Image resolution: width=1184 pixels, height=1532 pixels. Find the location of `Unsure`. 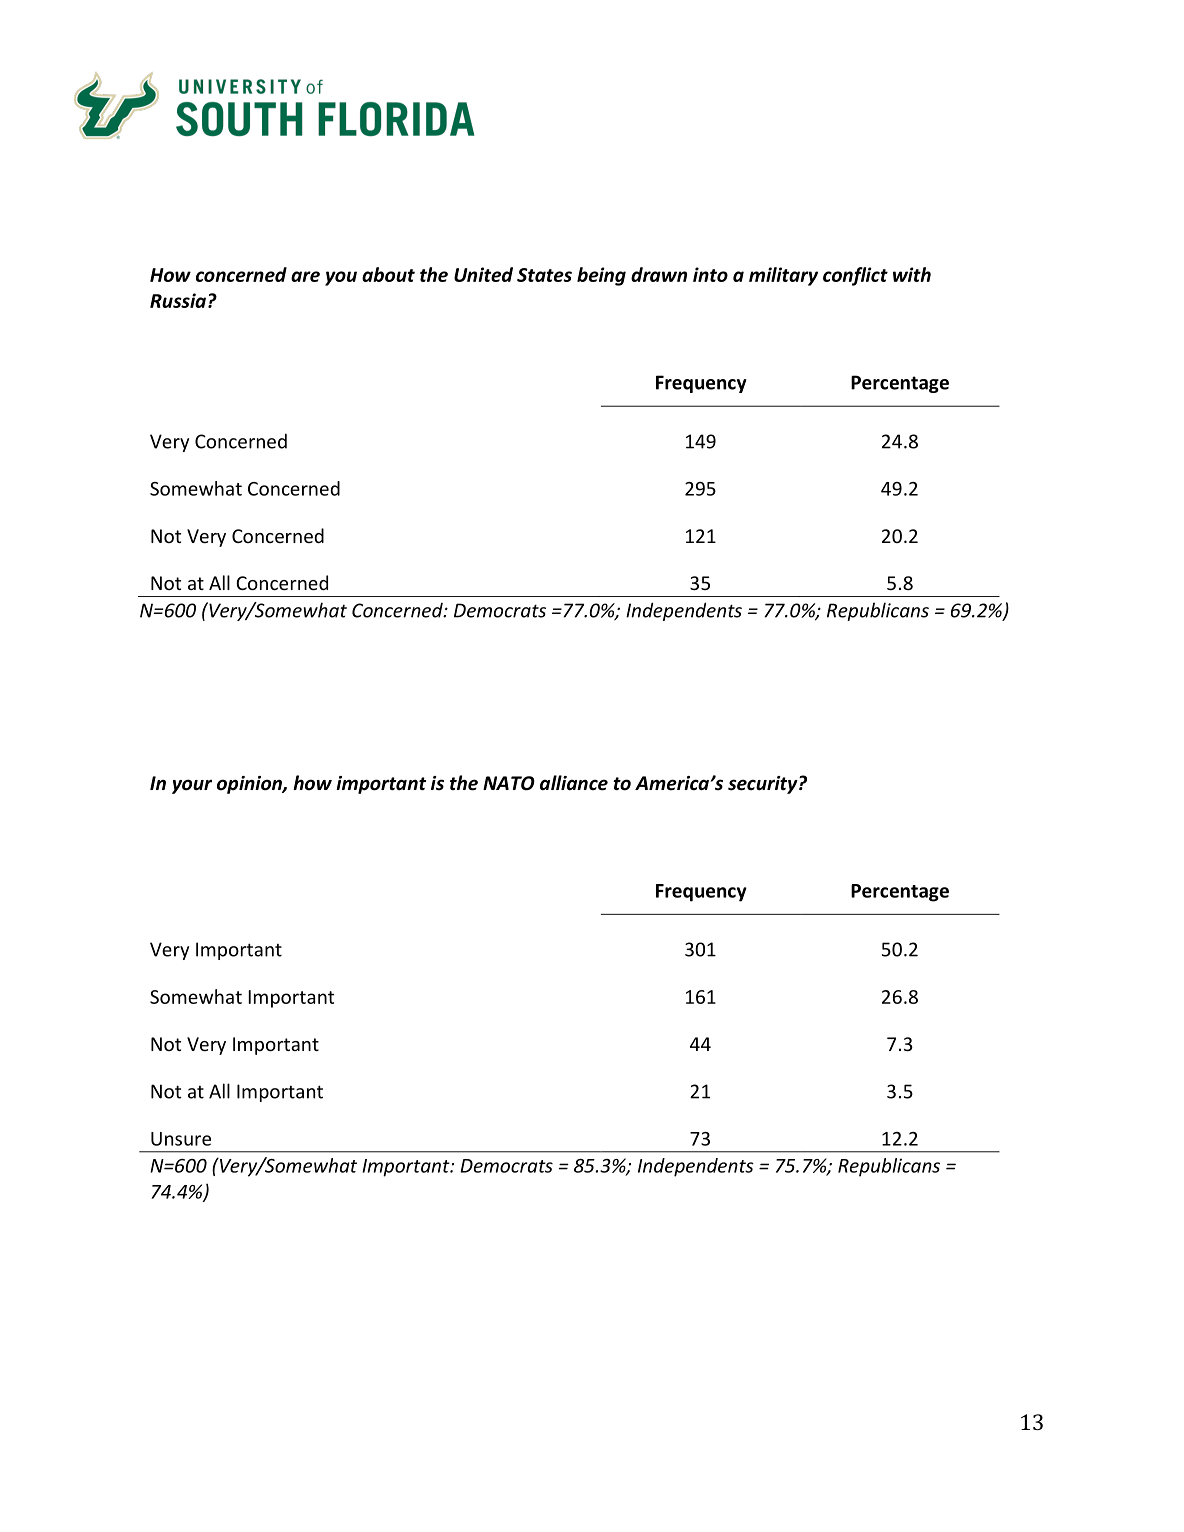

Unsure is located at coordinates (181, 1139).
